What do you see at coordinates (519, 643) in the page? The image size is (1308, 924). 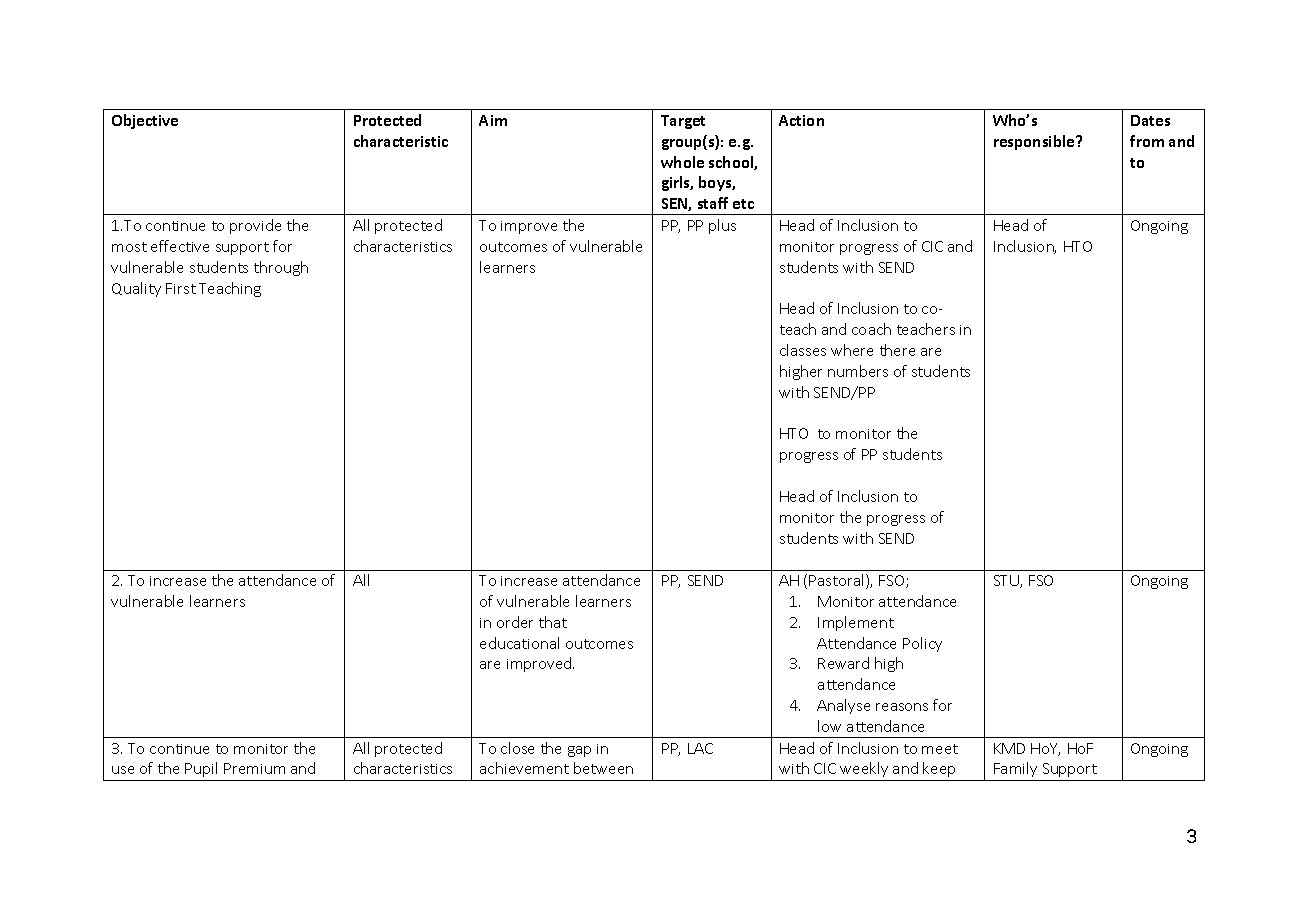 I see `educational` at bounding box center [519, 643].
